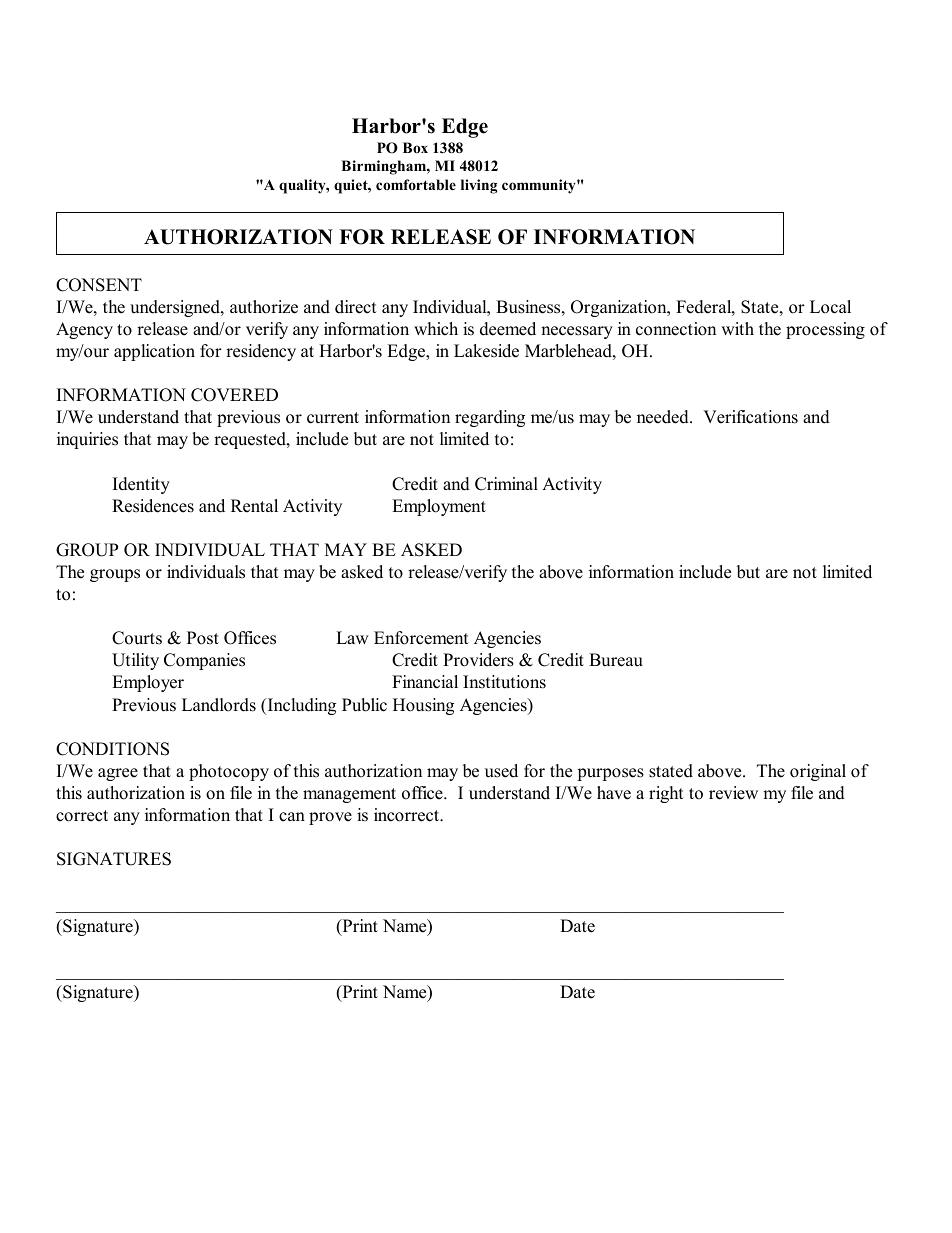 This page has width=952, height=1233. I want to click on Local, so click(830, 307).
